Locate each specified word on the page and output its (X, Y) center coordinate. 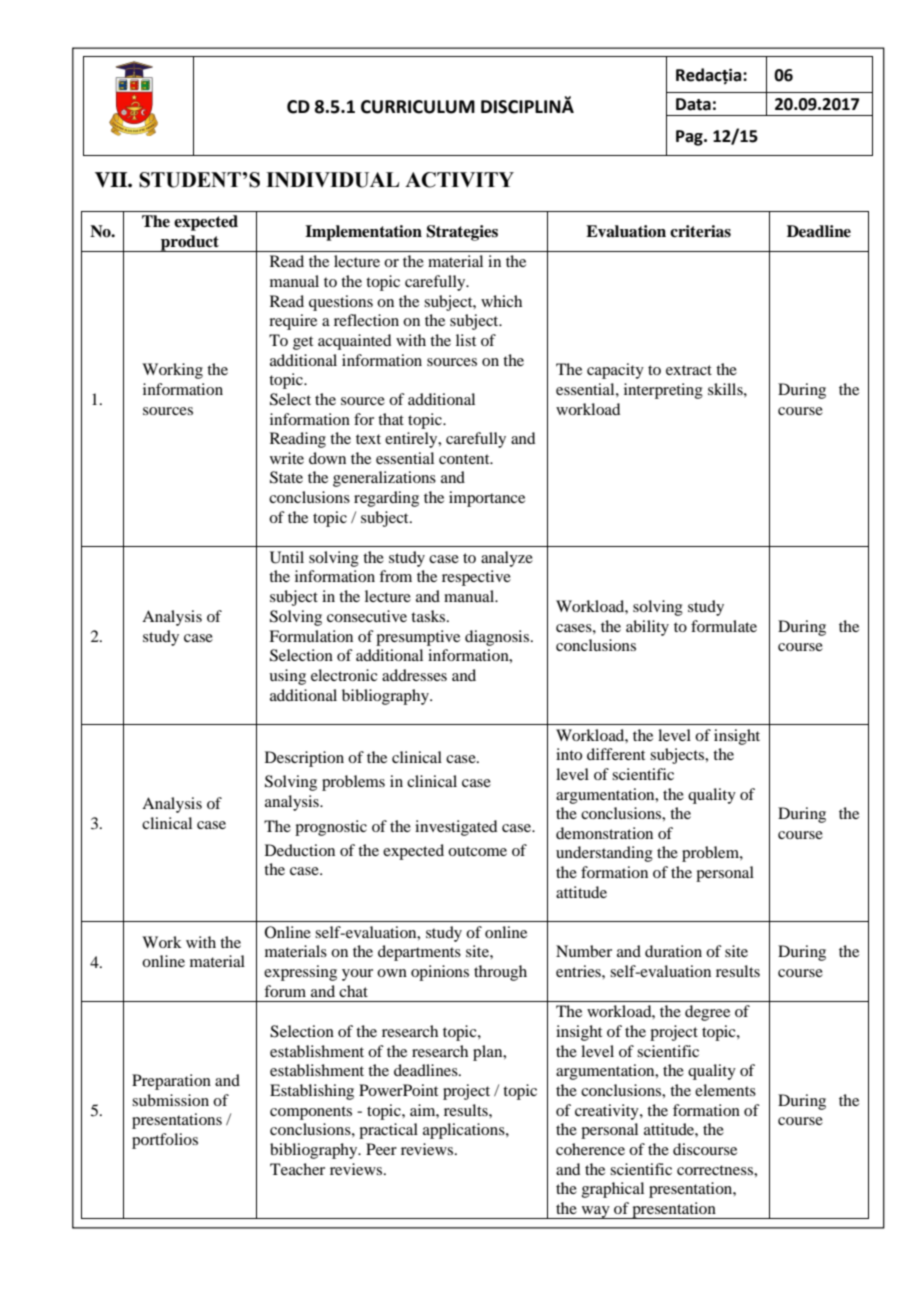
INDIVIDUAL (332, 180)
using (287, 677)
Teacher (297, 1169)
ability (647, 628)
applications (465, 1131)
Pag (690, 138)
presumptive (418, 638)
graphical (613, 1190)
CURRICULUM (418, 107)
